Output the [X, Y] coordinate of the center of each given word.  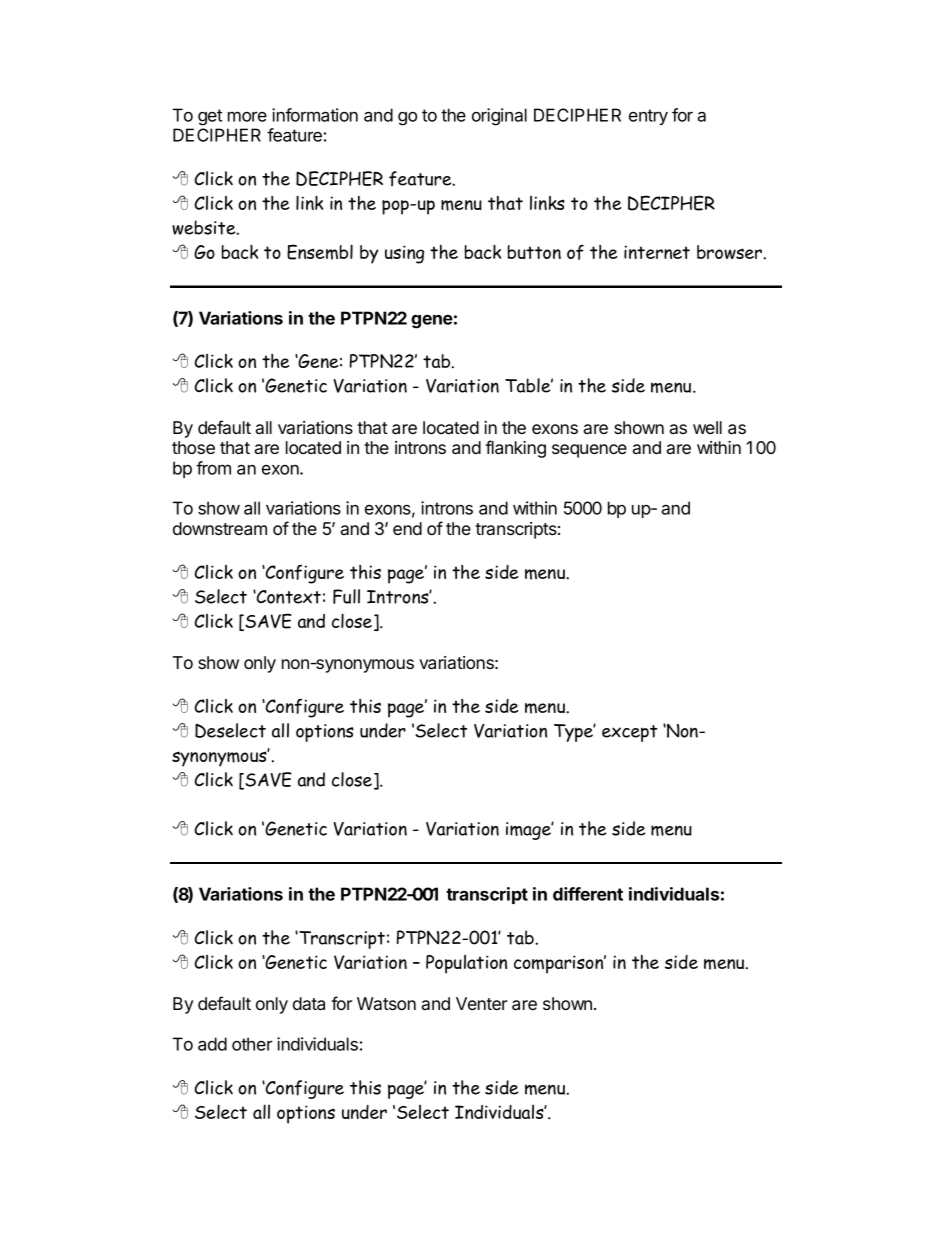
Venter [481, 1003]
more [247, 116]
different [588, 894]
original [499, 117]
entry [648, 117]
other [252, 1044]
